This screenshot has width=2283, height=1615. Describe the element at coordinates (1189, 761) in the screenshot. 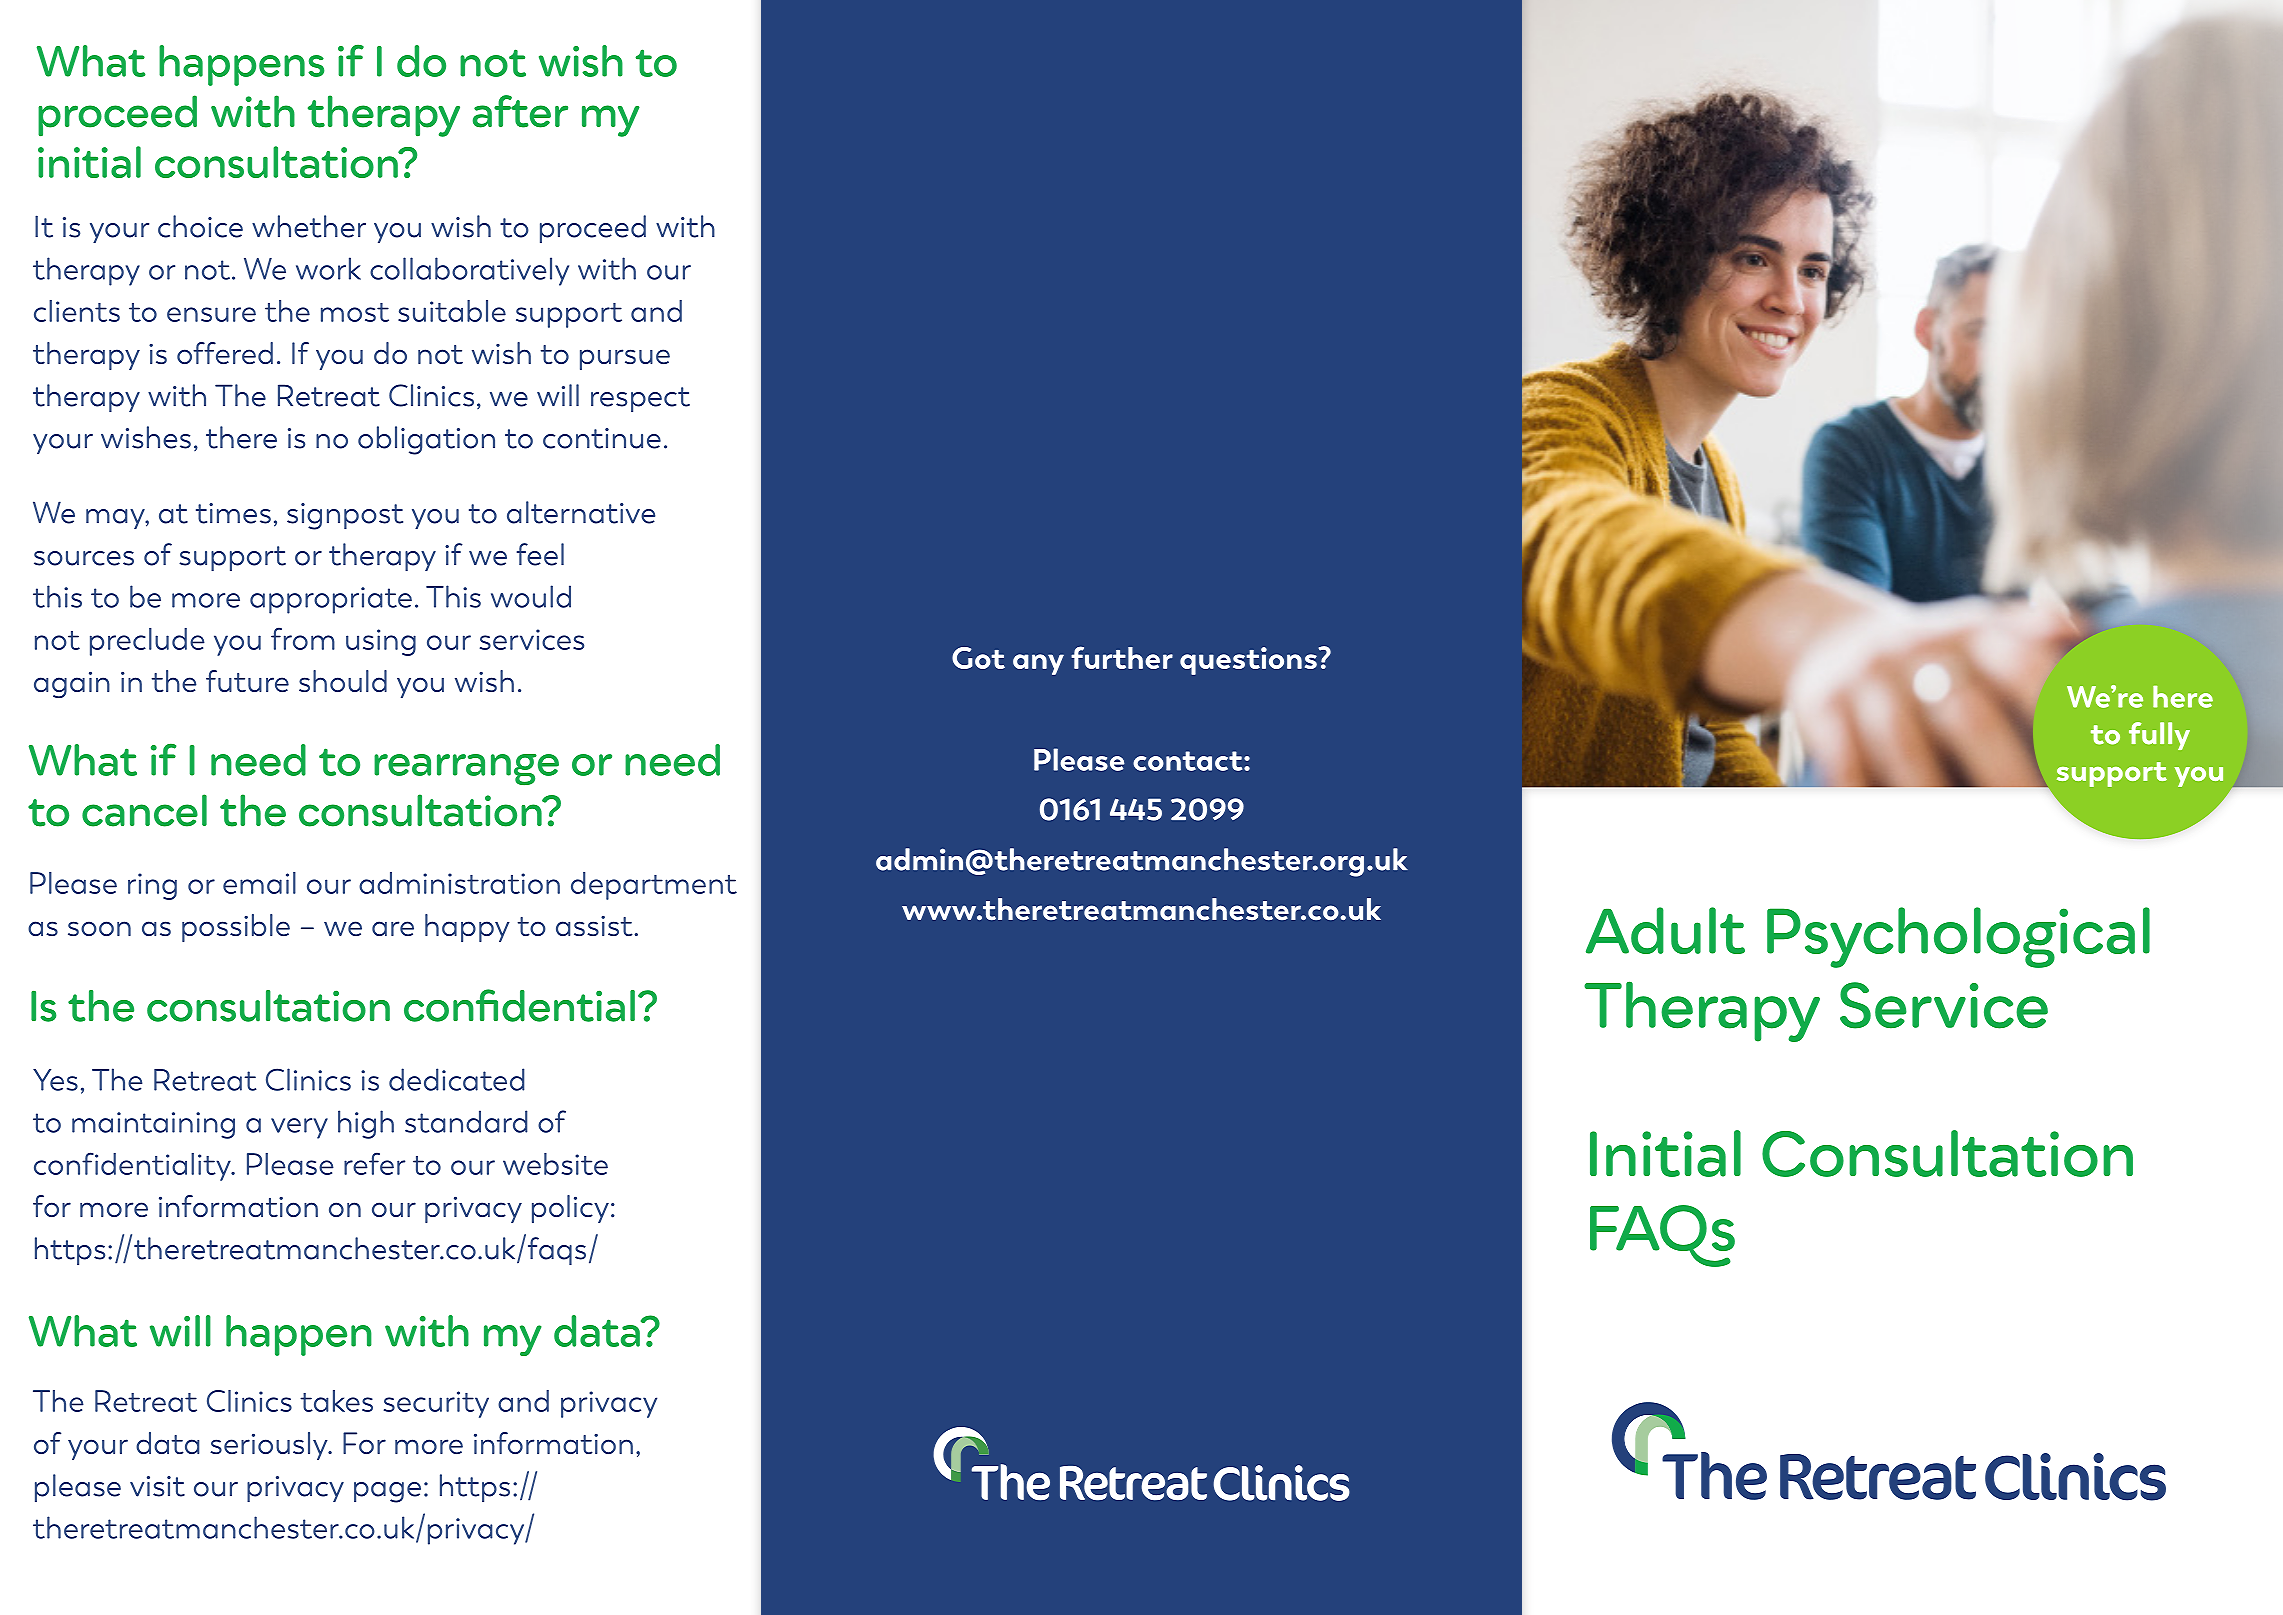

I see `contact` at that location.
